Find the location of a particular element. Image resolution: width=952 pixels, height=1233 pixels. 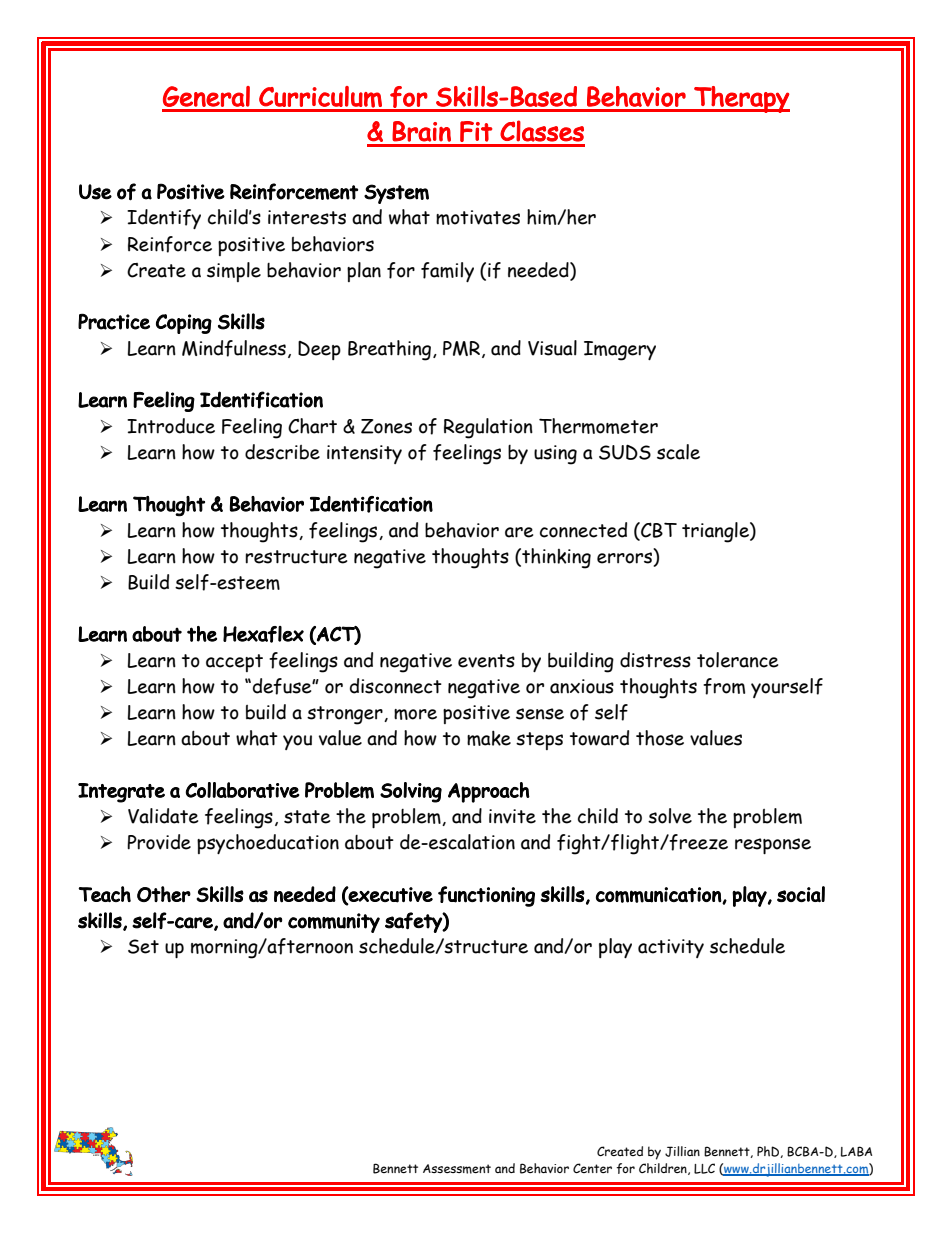

Set is located at coordinates (143, 946).
